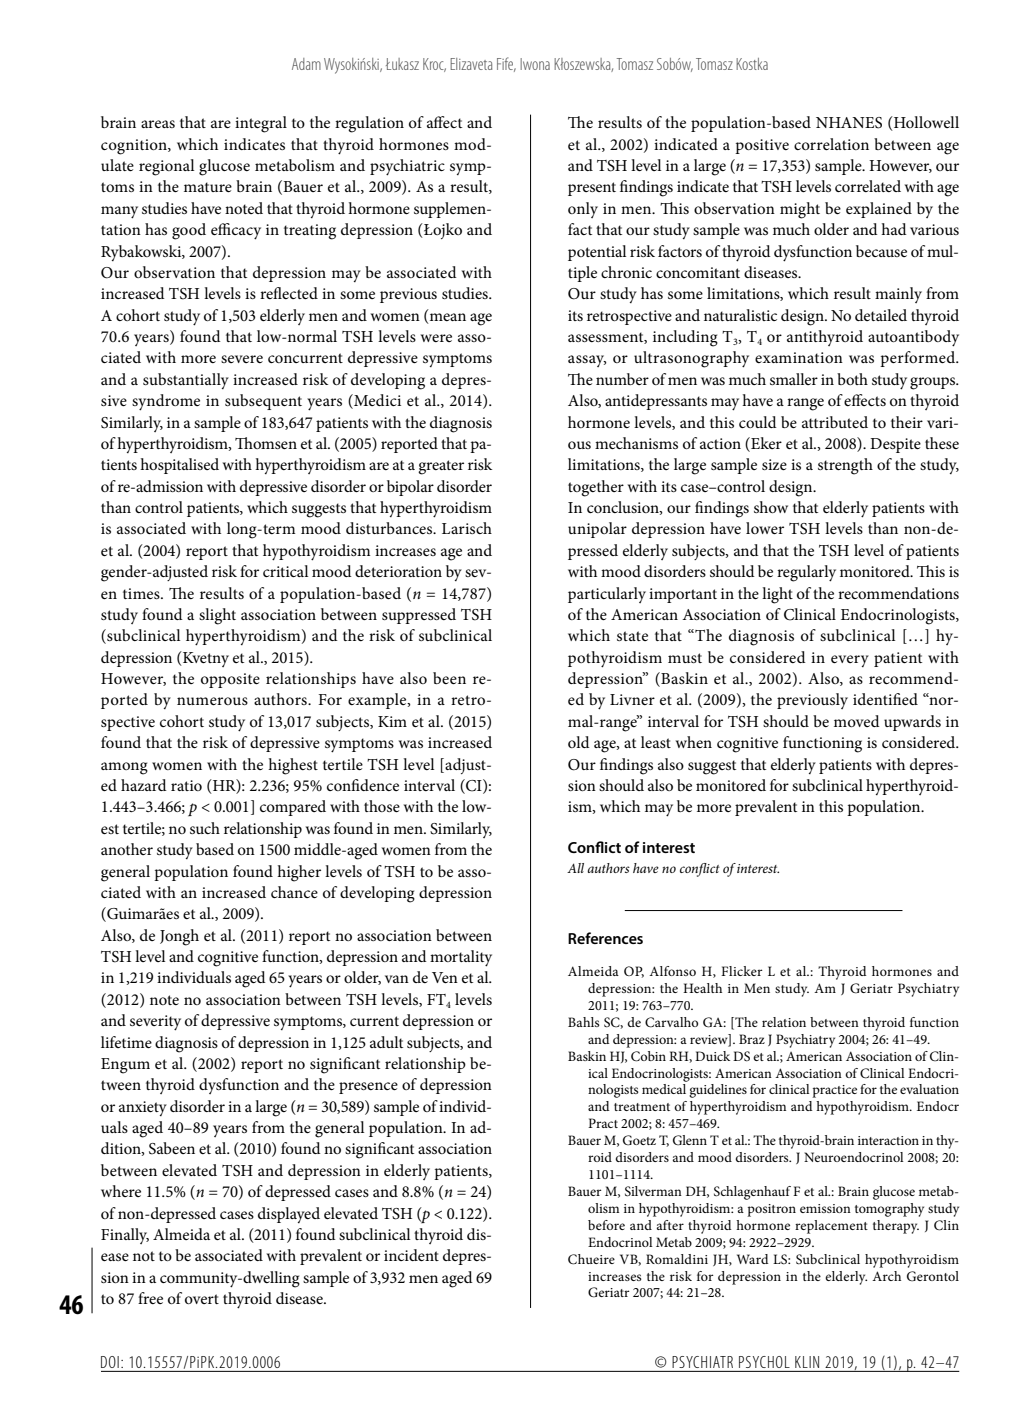 The image size is (1035, 1414). What do you see at coordinates (506, 64) in the page?
I see `Fife` at bounding box center [506, 64].
